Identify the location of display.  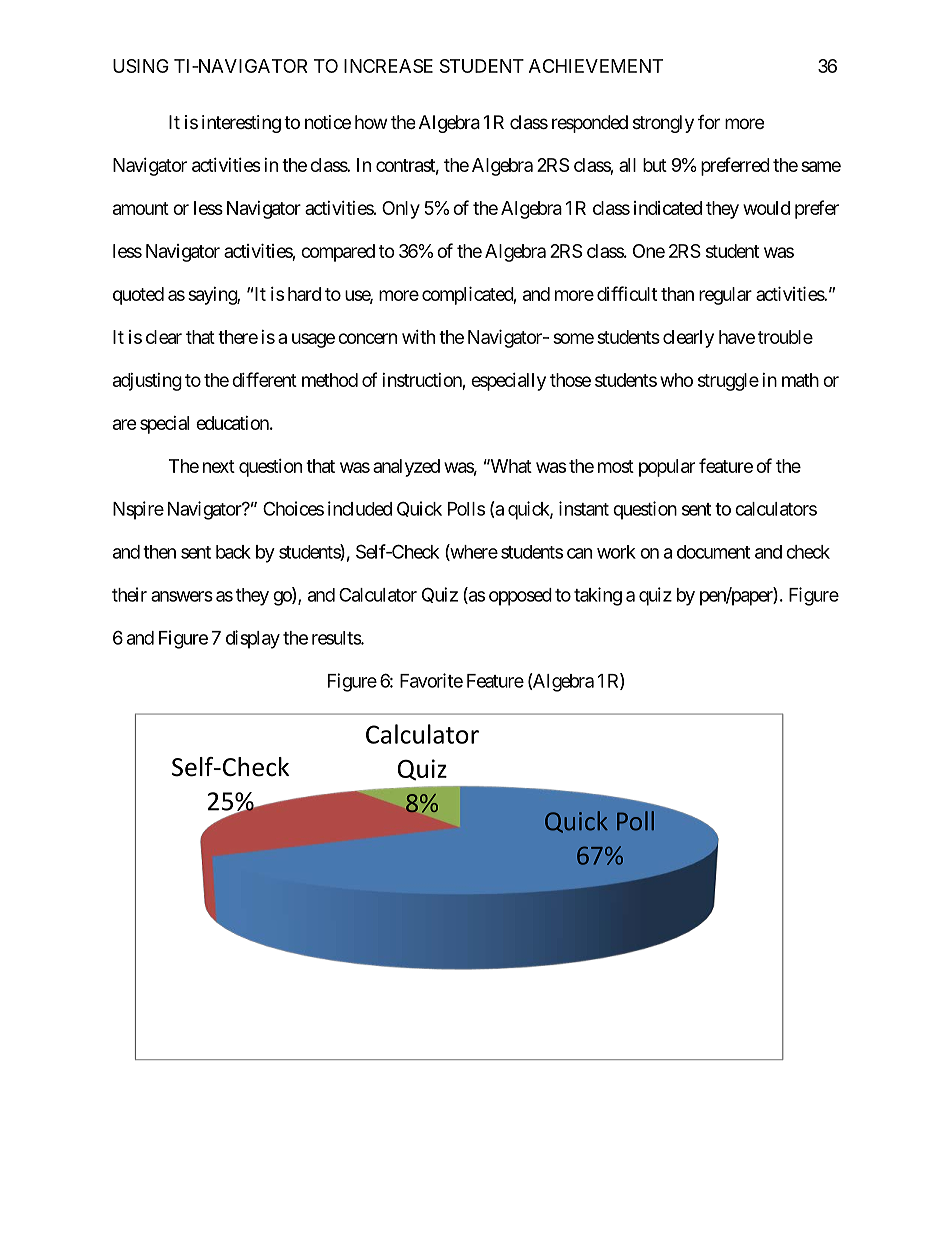
(253, 639).
